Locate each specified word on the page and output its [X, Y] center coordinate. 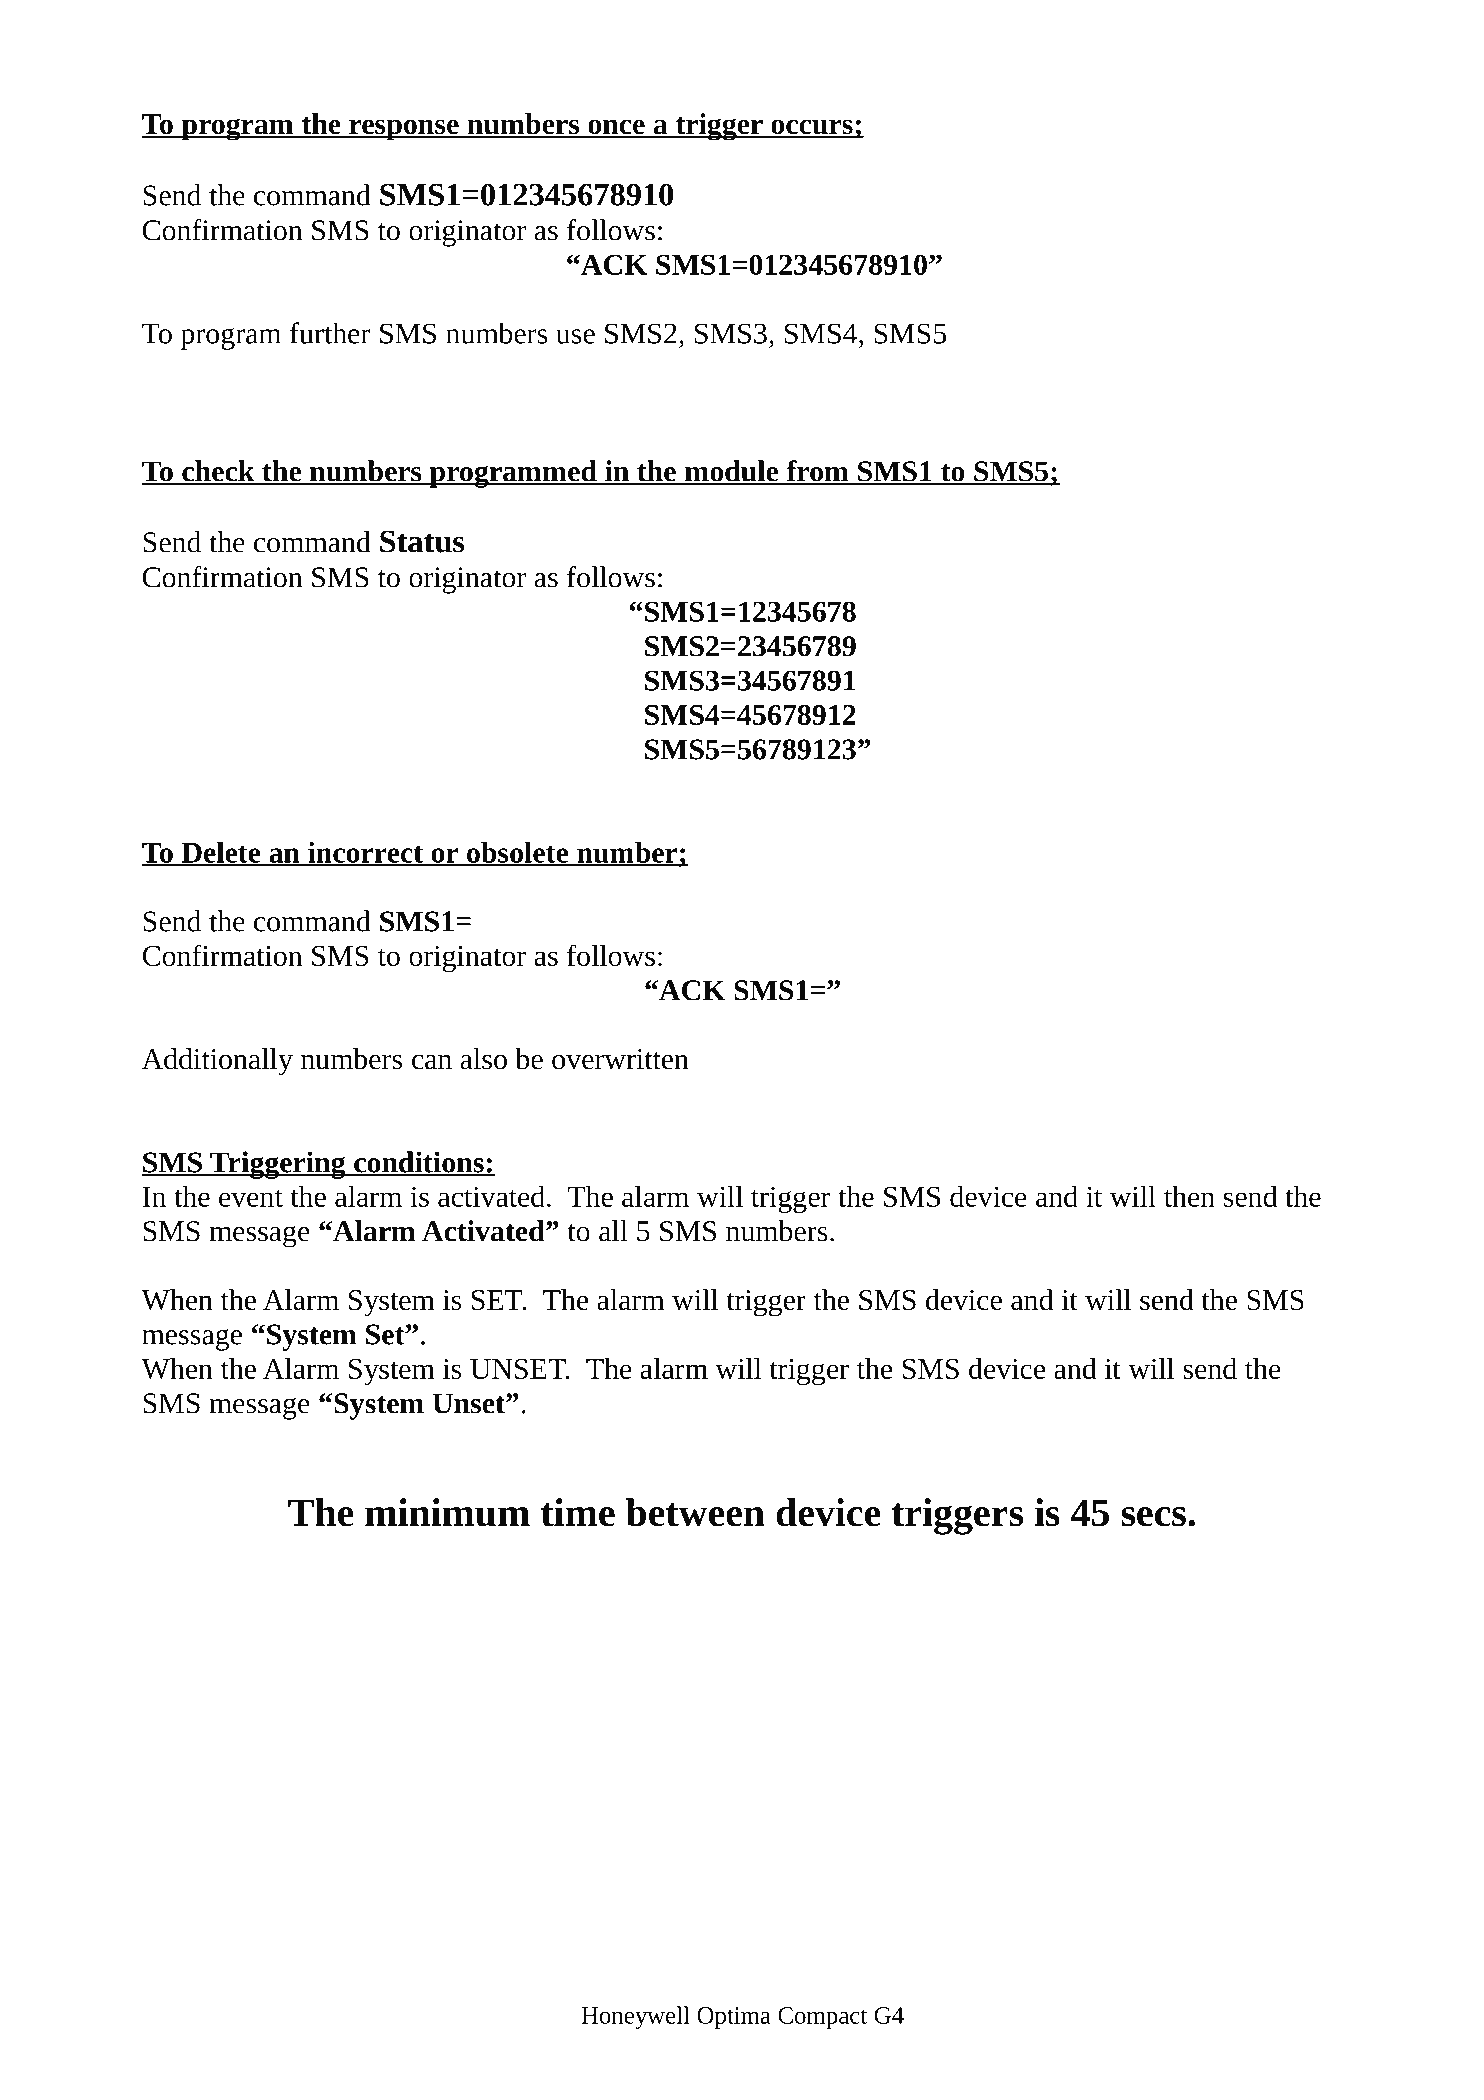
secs [1153, 1517]
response [404, 130]
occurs [812, 128]
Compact [822, 2018]
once [616, 128]
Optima [734, 2018]
